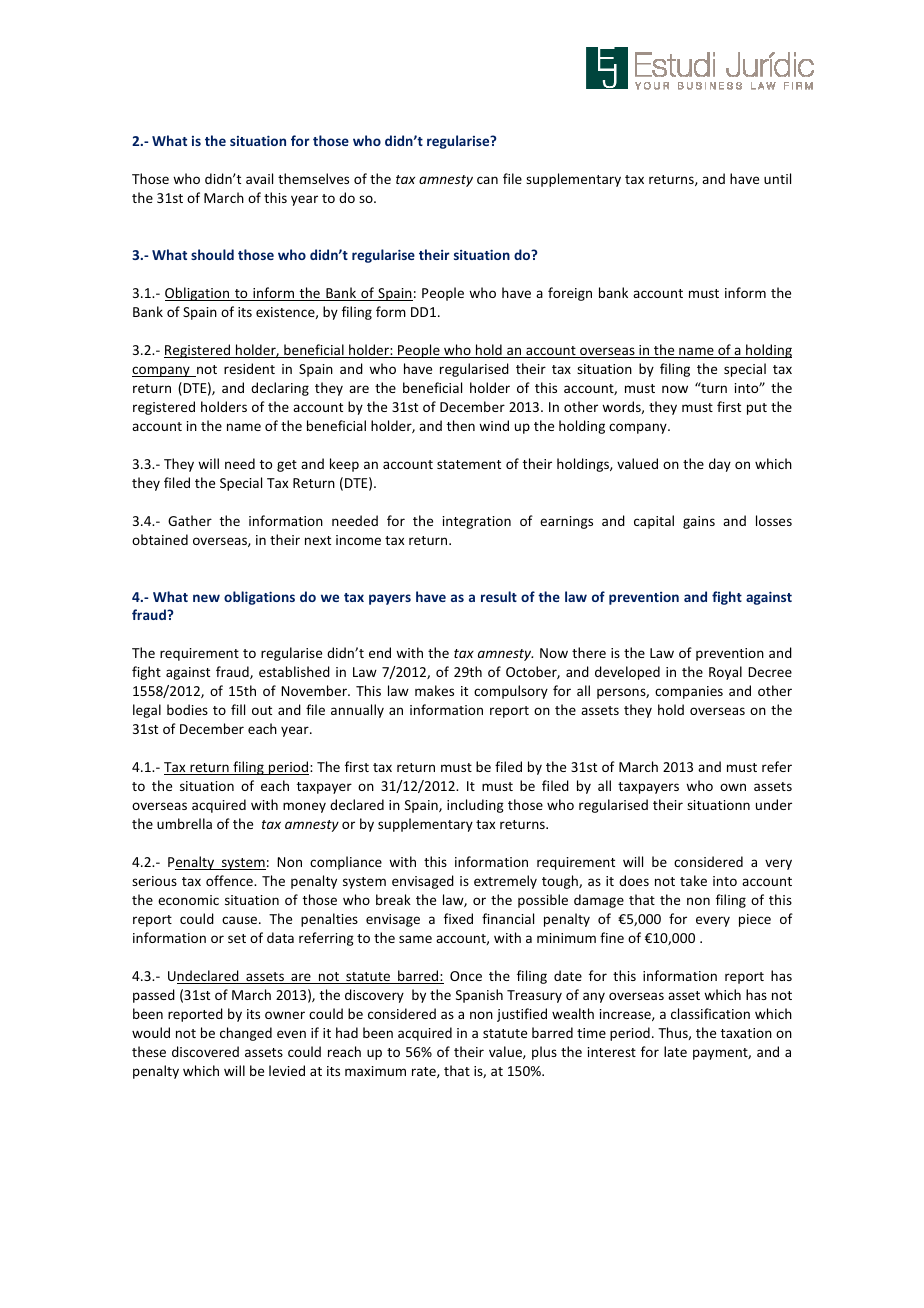 The image size is (924, 1308). Describe the element at coordinates (238, 709) in the screenshot. I see `fill` at that location.
